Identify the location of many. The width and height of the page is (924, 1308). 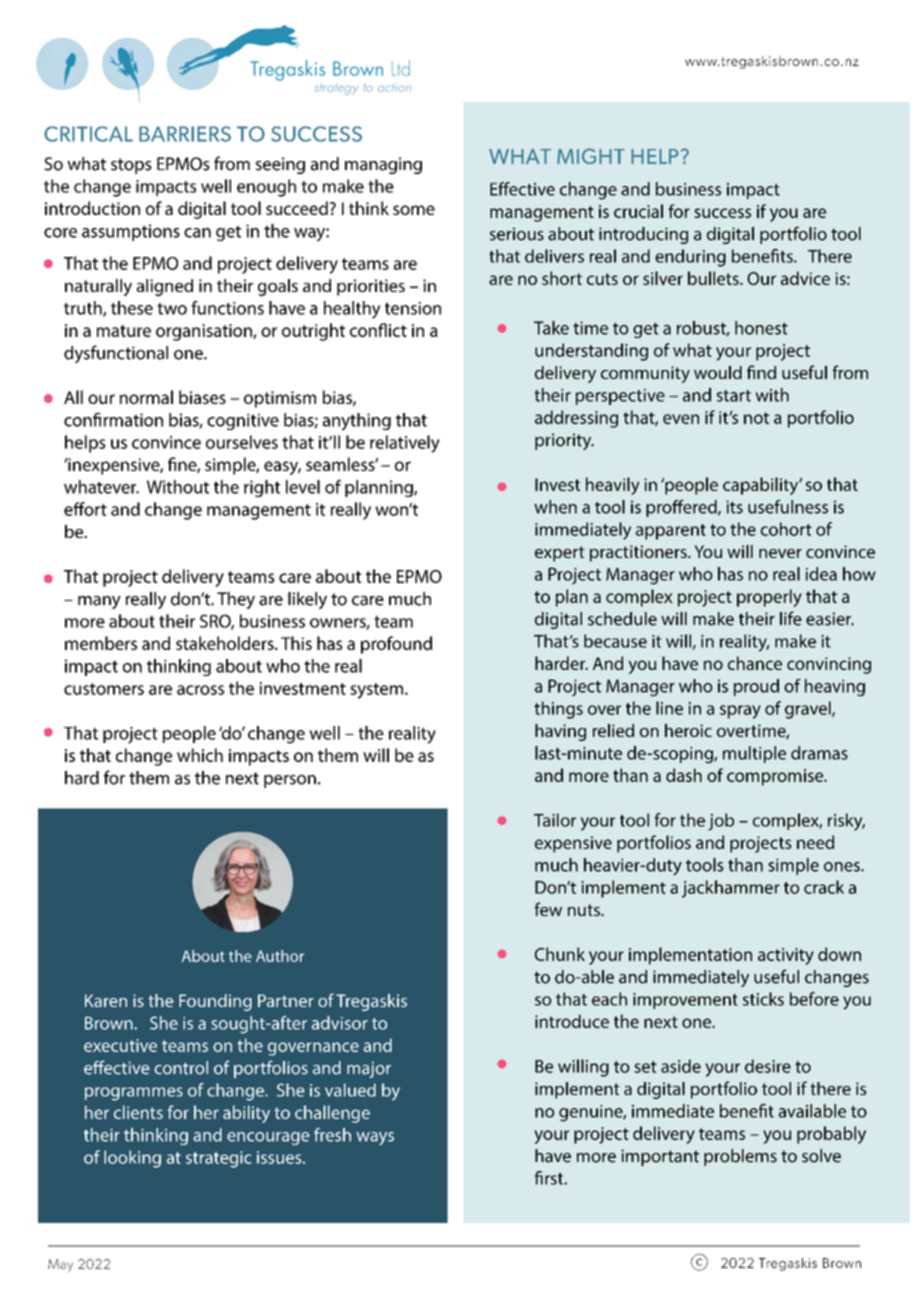
(99, 602).
